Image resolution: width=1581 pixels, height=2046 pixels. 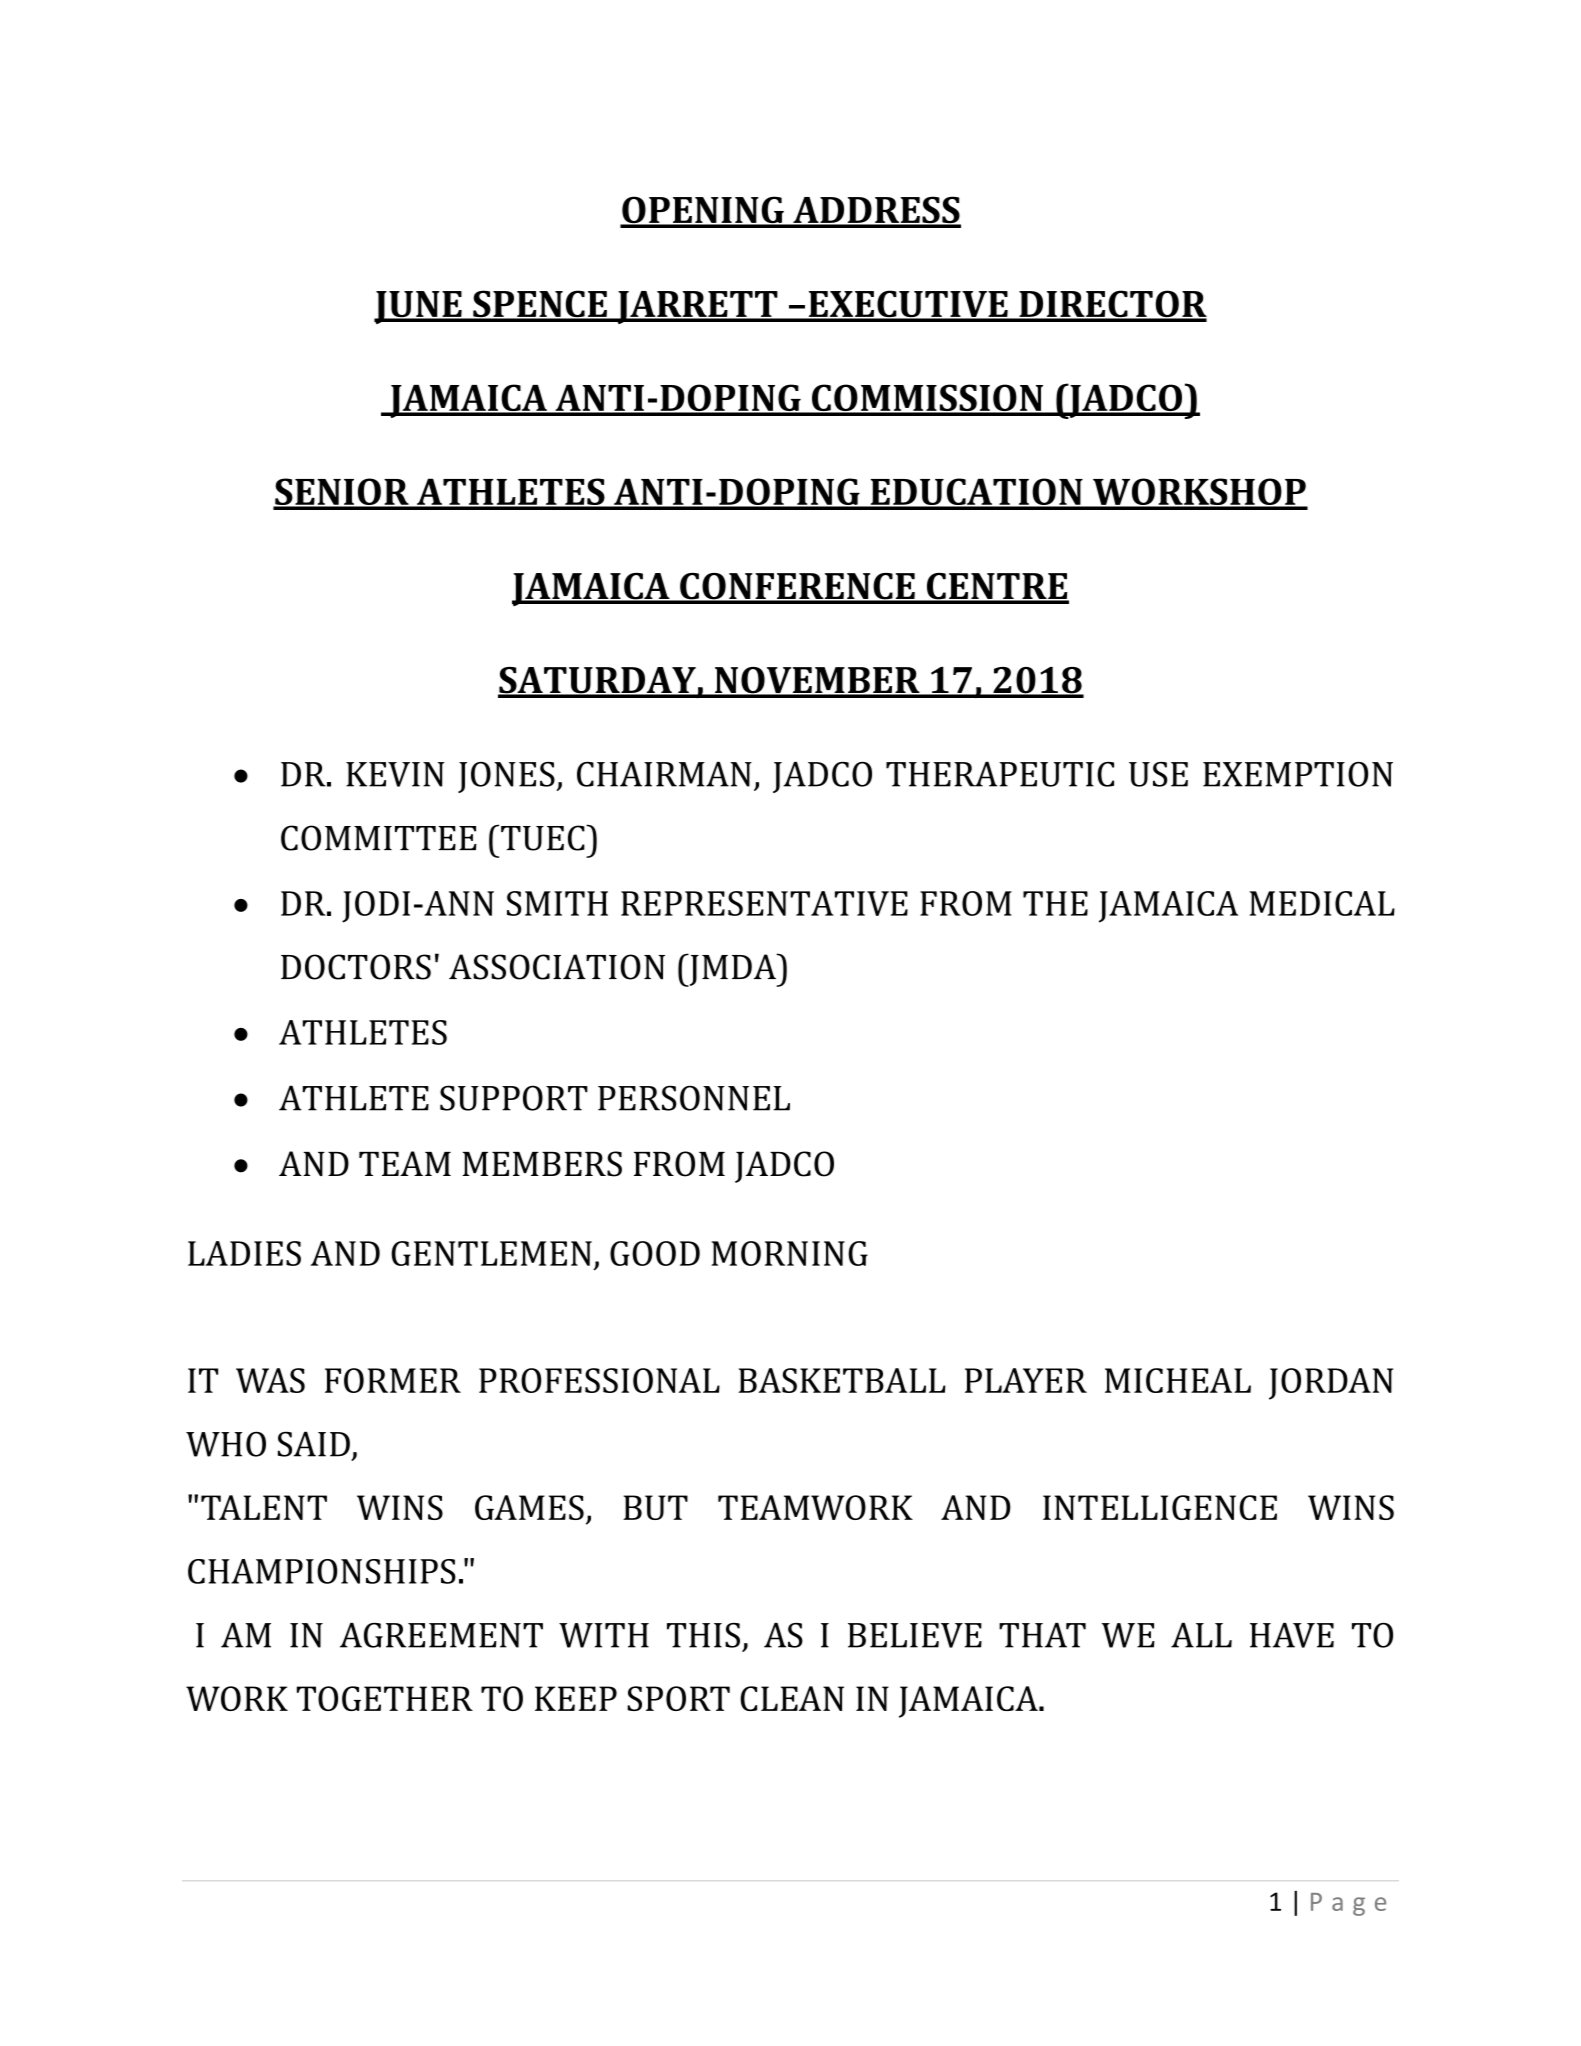 I want to click on USE, so click(x=1158, y=774).
